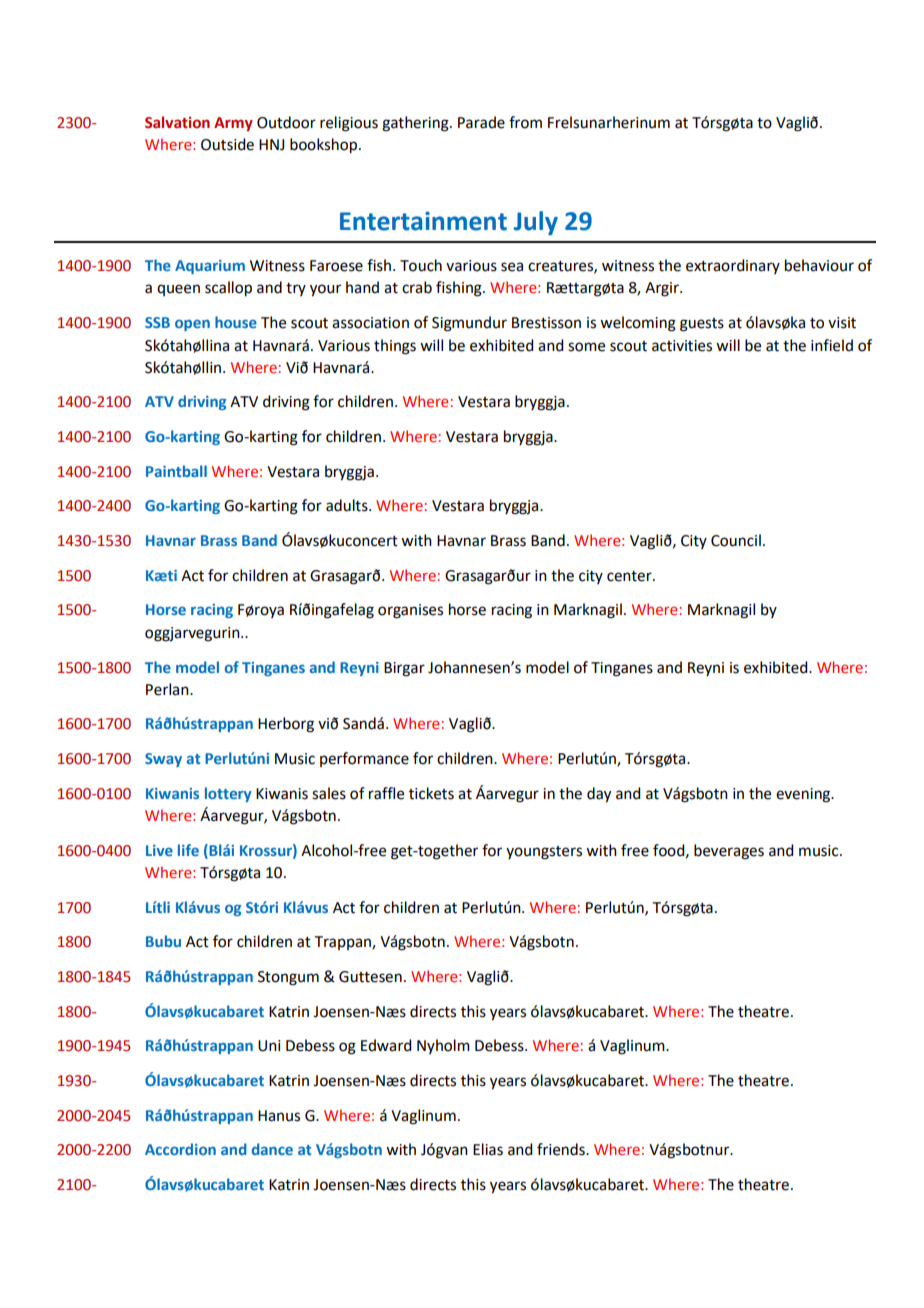 The width and height of the page is (924, 1308). Describe the element at coordinates (544, 853) in the page. I see `youngsters` at that location.
